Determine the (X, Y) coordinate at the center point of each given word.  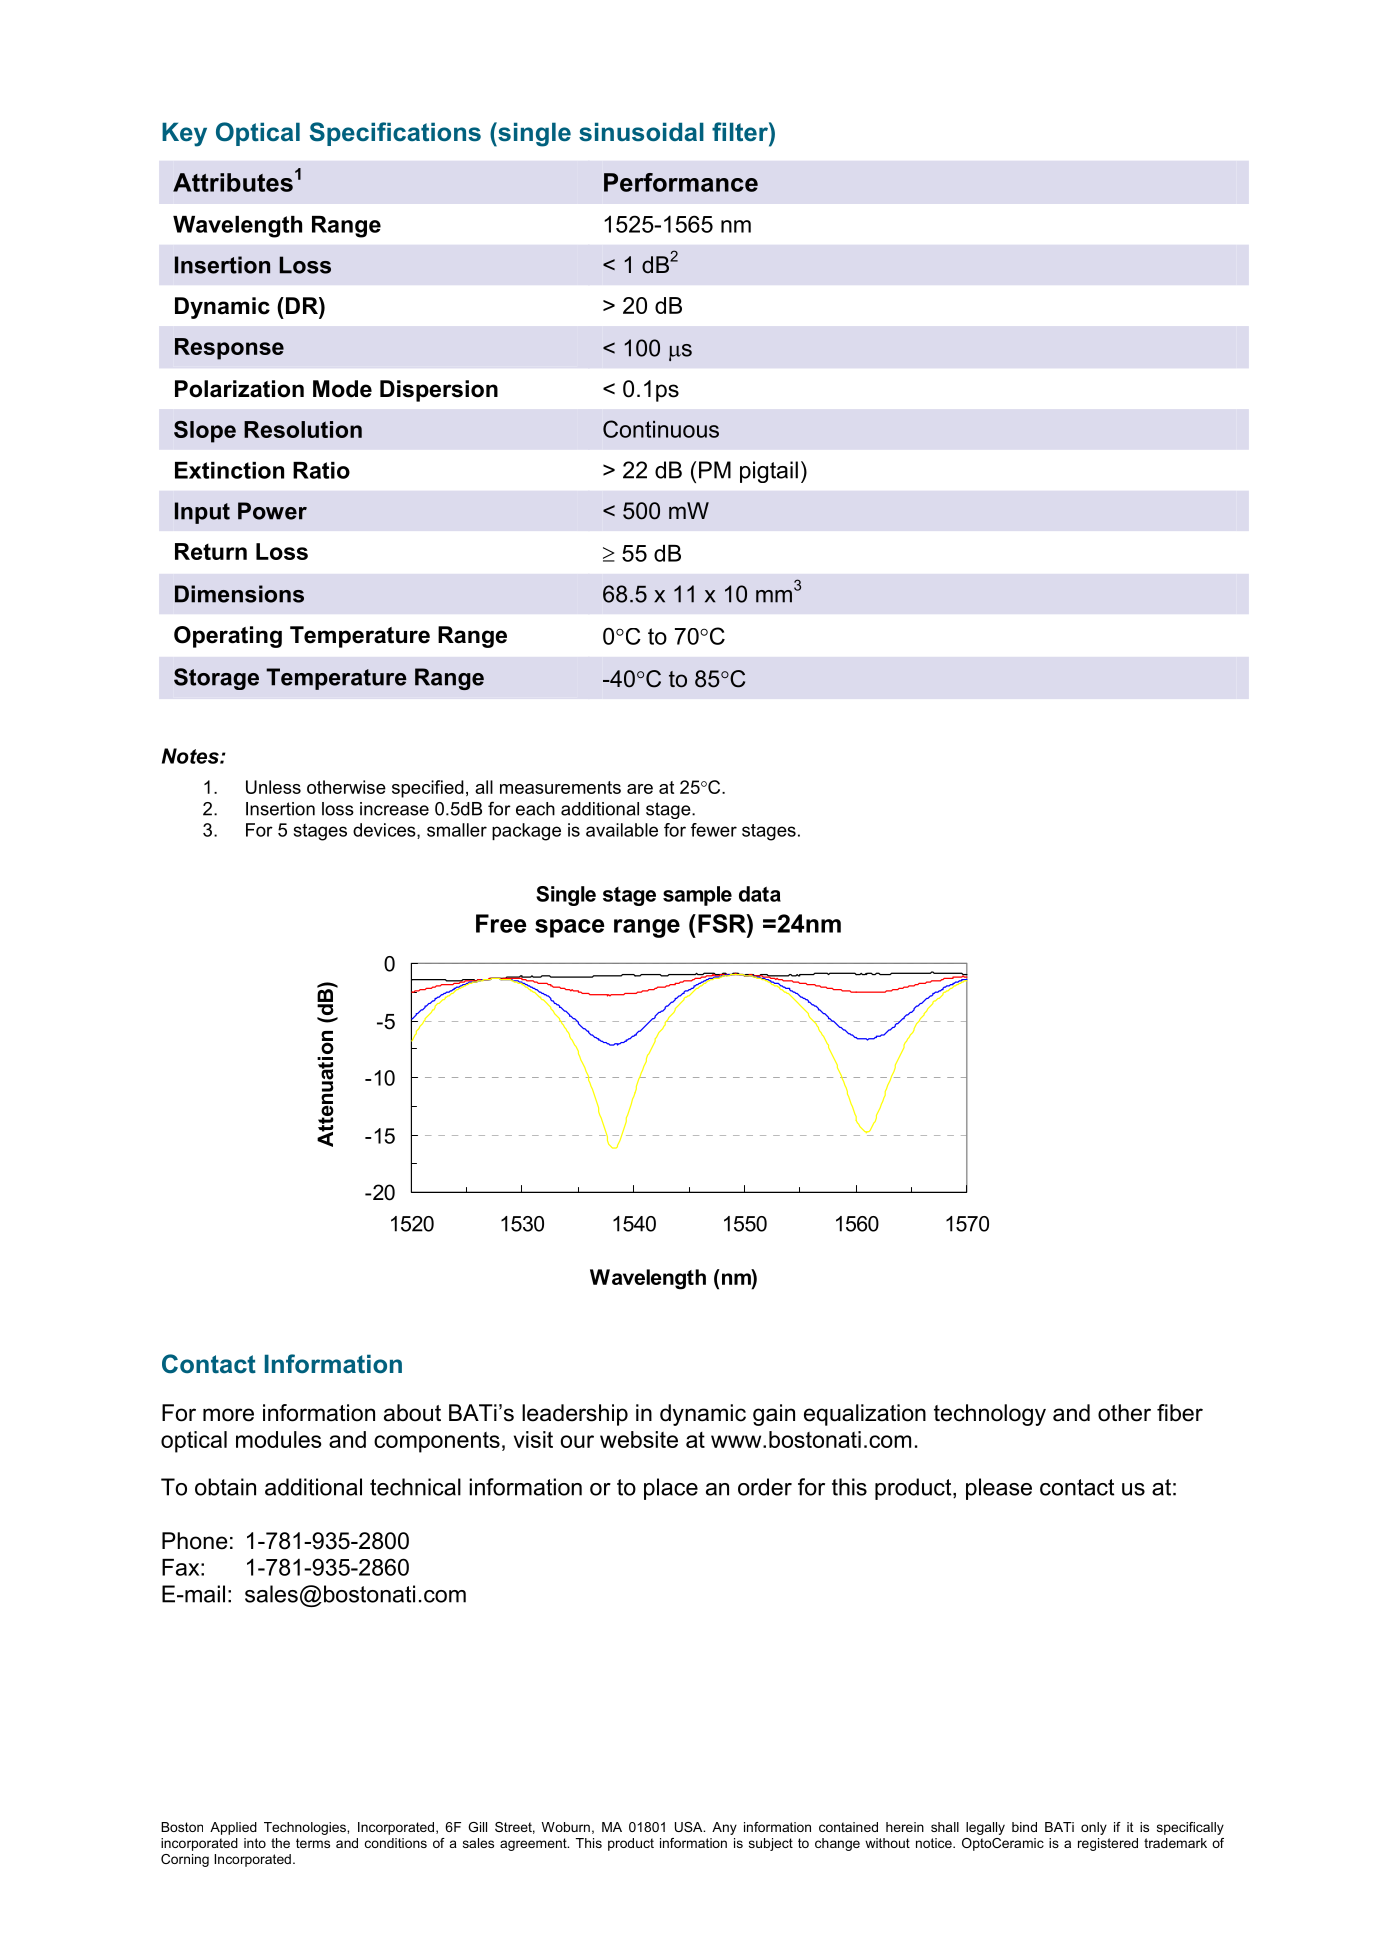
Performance (681, 182)
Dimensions (239, 594)
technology (990, 1415)
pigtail (769, 472)
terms (313, 1843)
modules (279, 1439)
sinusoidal (641, 132)
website (639, 1439)
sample (697, 896)
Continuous (661, 429)
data (760, 894)
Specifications (395, 134)
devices (385, 831)
